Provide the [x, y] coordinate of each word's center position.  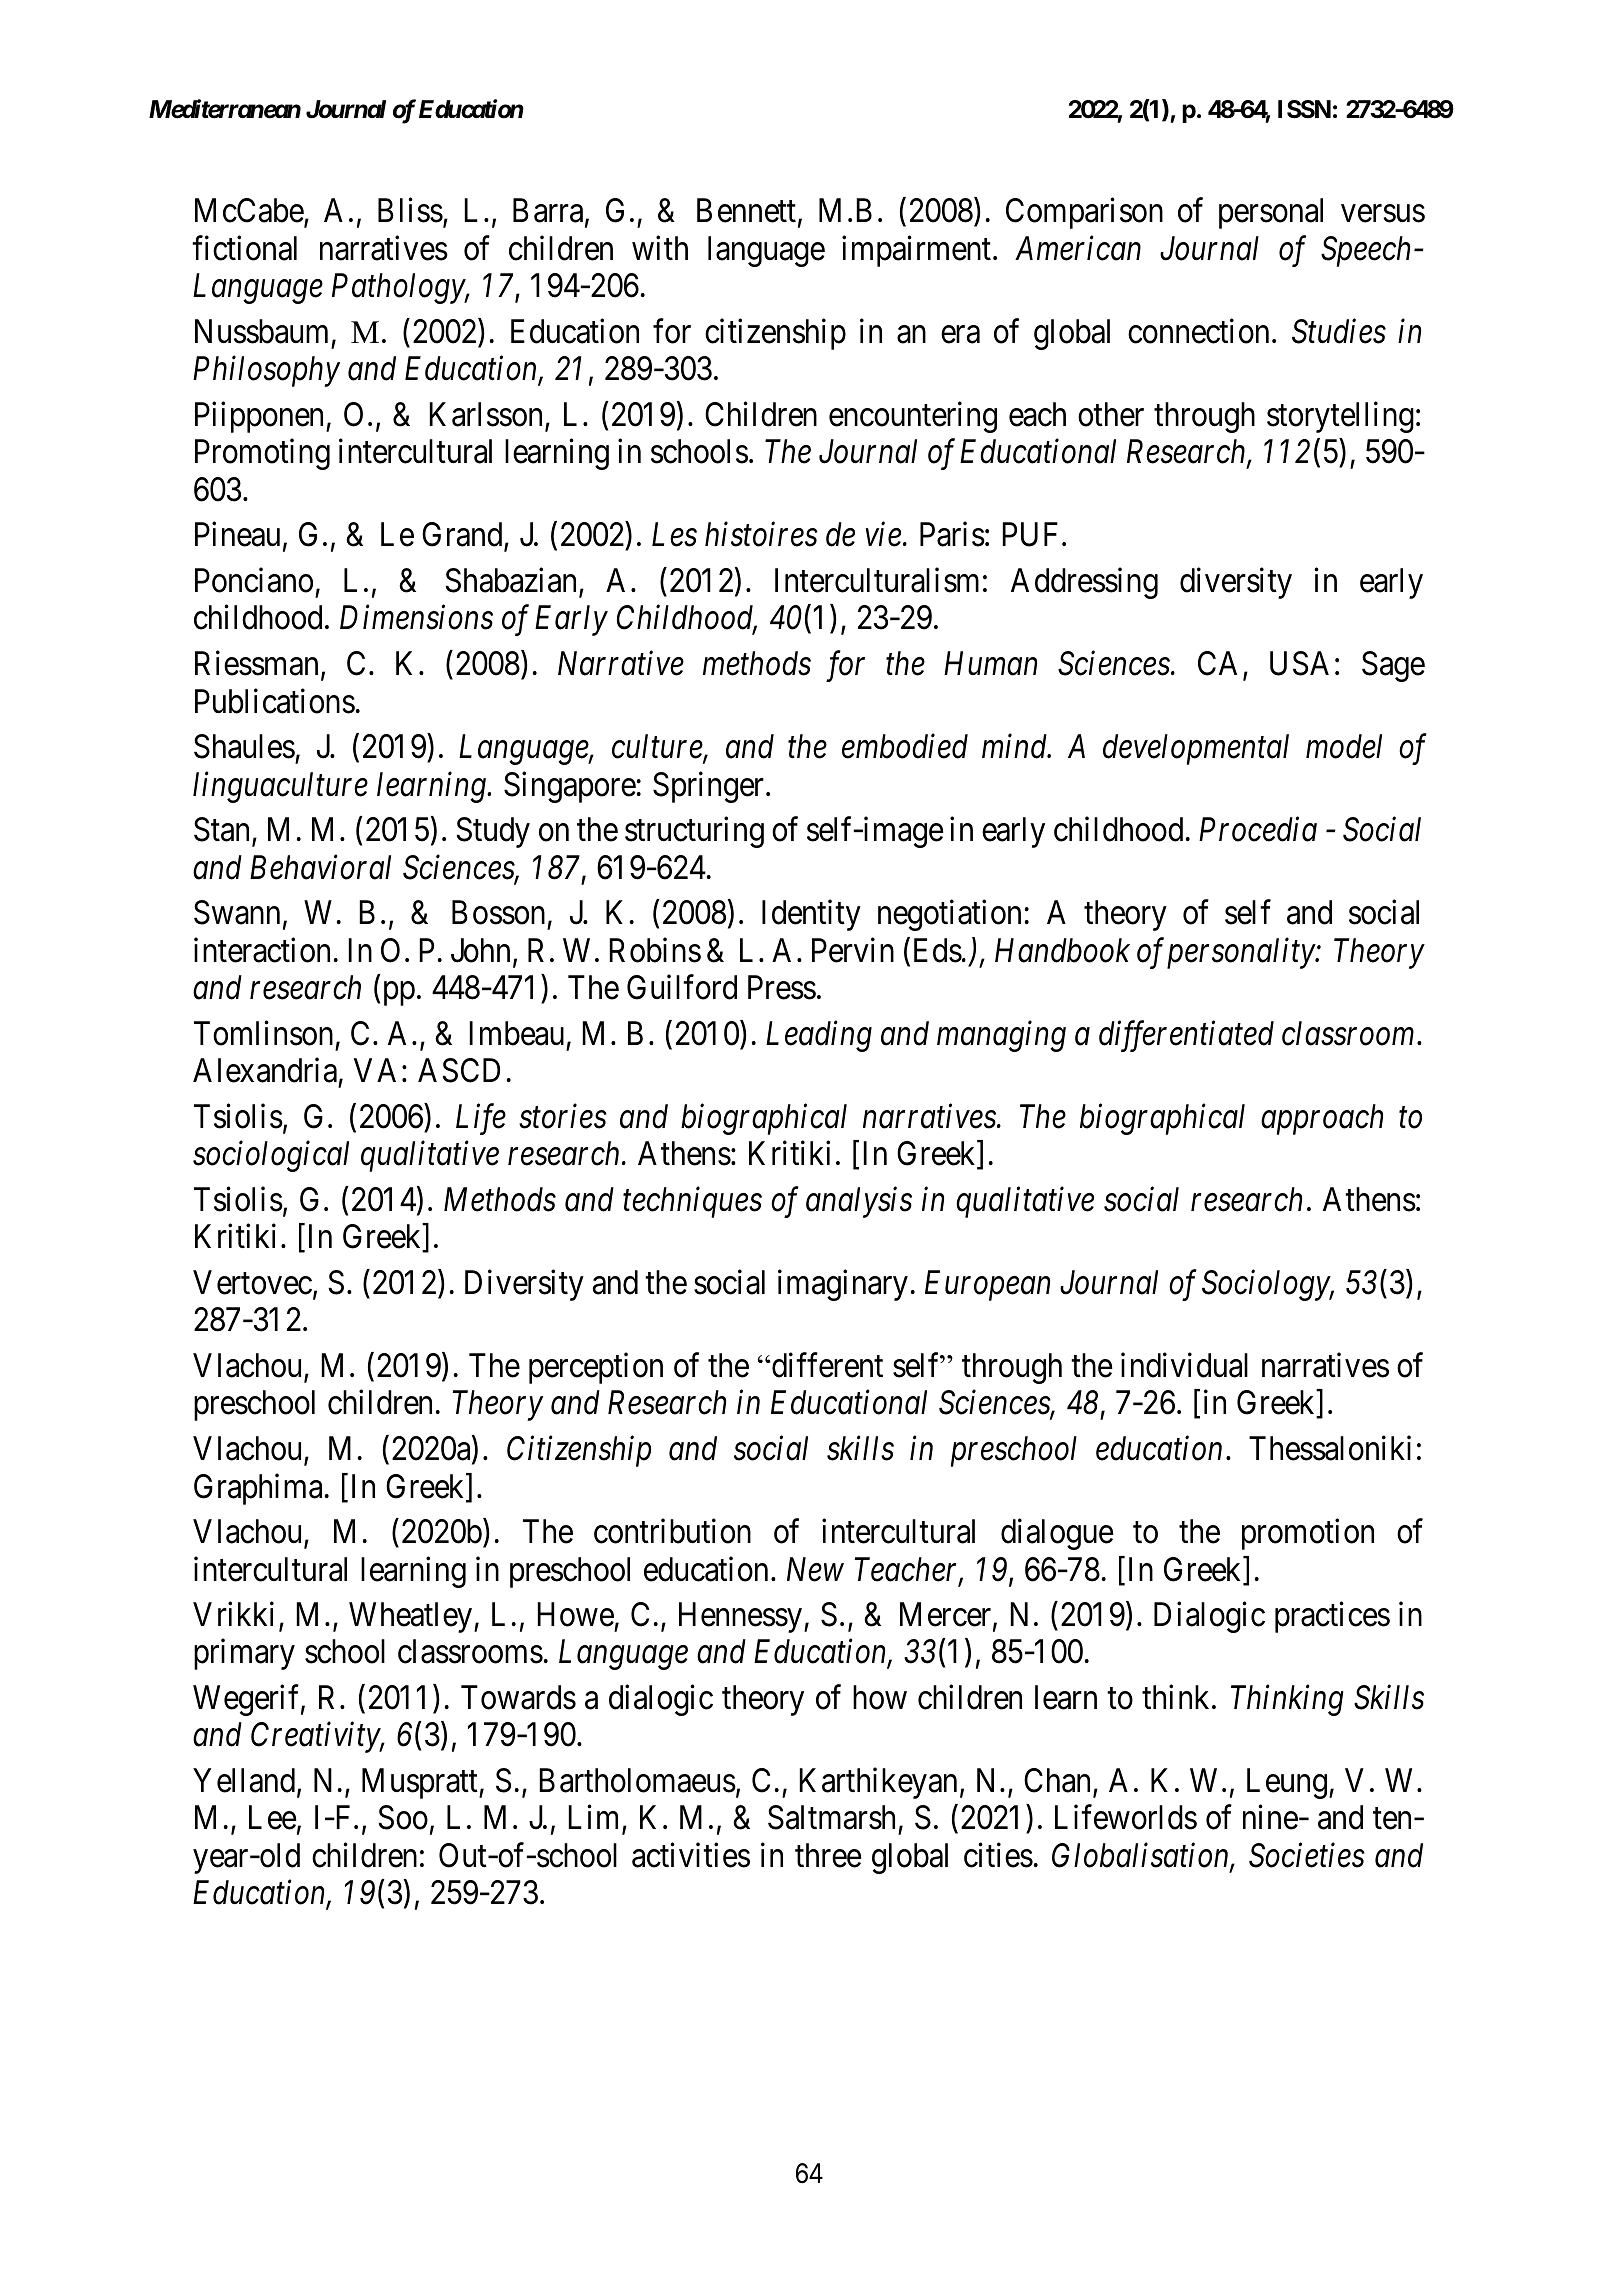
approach [1322, 1119]
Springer [710, 787]
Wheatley [412, 1617]
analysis [859, 1202]
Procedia [1258, 829]
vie [883, 535]
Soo [403, 1817]
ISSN [1304, 109]
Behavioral [320, 867]
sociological [271, 1156]
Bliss [410, 210]
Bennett [746, 211]
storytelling [1340, 417]
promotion [1308, 1534]
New [815, 1569]
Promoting [262, 454]
